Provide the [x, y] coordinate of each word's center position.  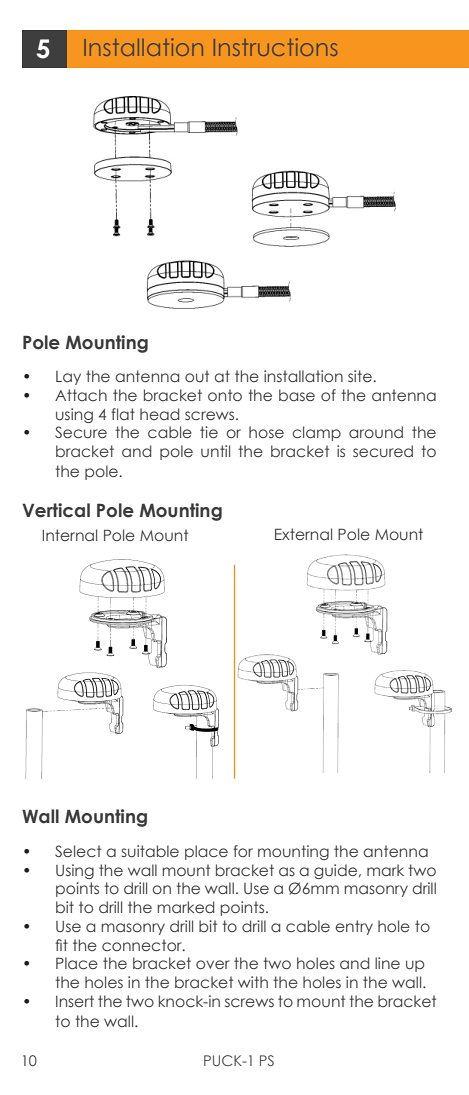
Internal [70, 535]
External [303, 534]
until [215, 451]
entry [354, 927]
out [197, 376]
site [361, 376]
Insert [75, 1001]
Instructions [275, 47]
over [213, 964]
